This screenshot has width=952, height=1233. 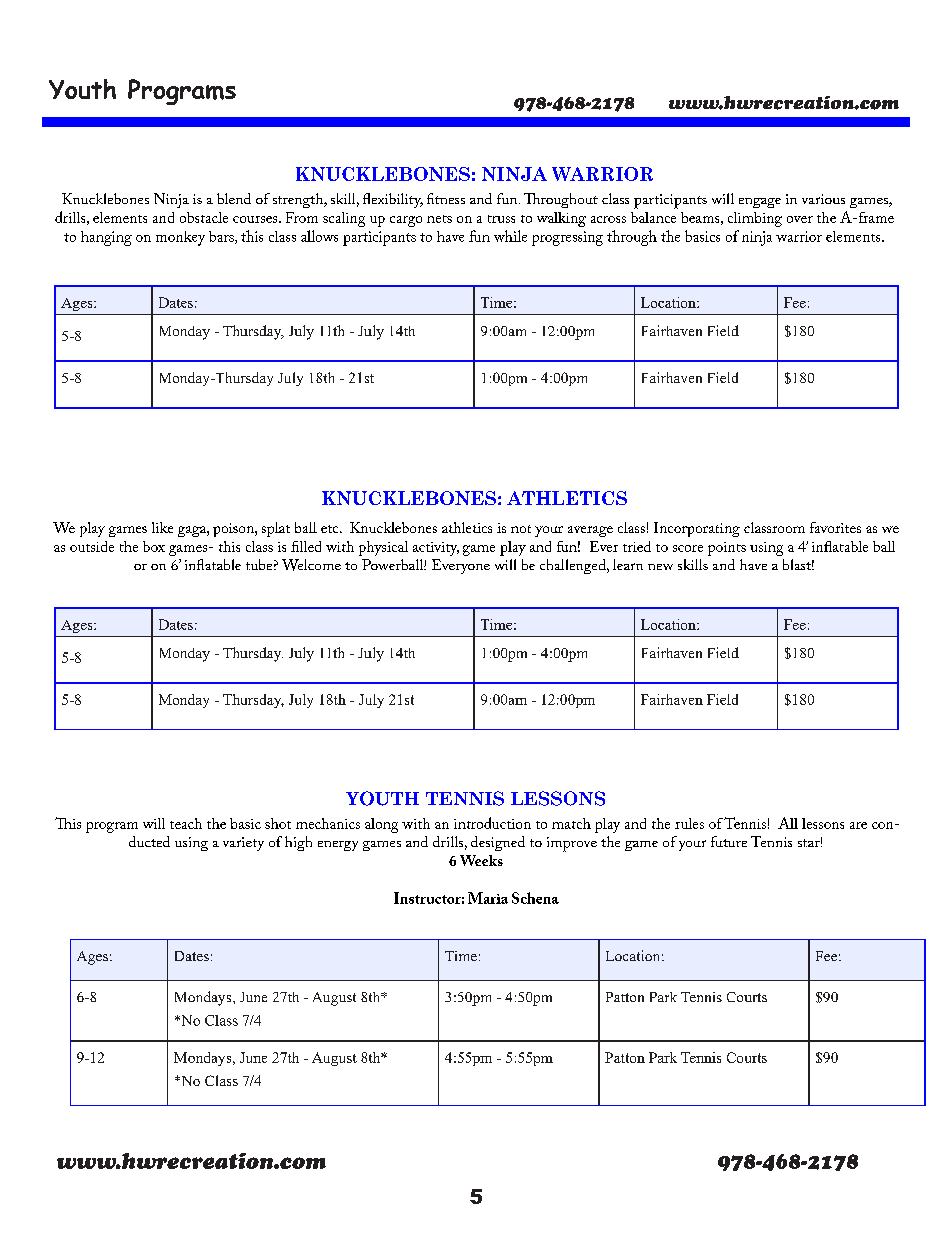 What do you see at coordinates (481, 860) in the screenshot?
I see `Weeks` at bounding box center [481, 860].
